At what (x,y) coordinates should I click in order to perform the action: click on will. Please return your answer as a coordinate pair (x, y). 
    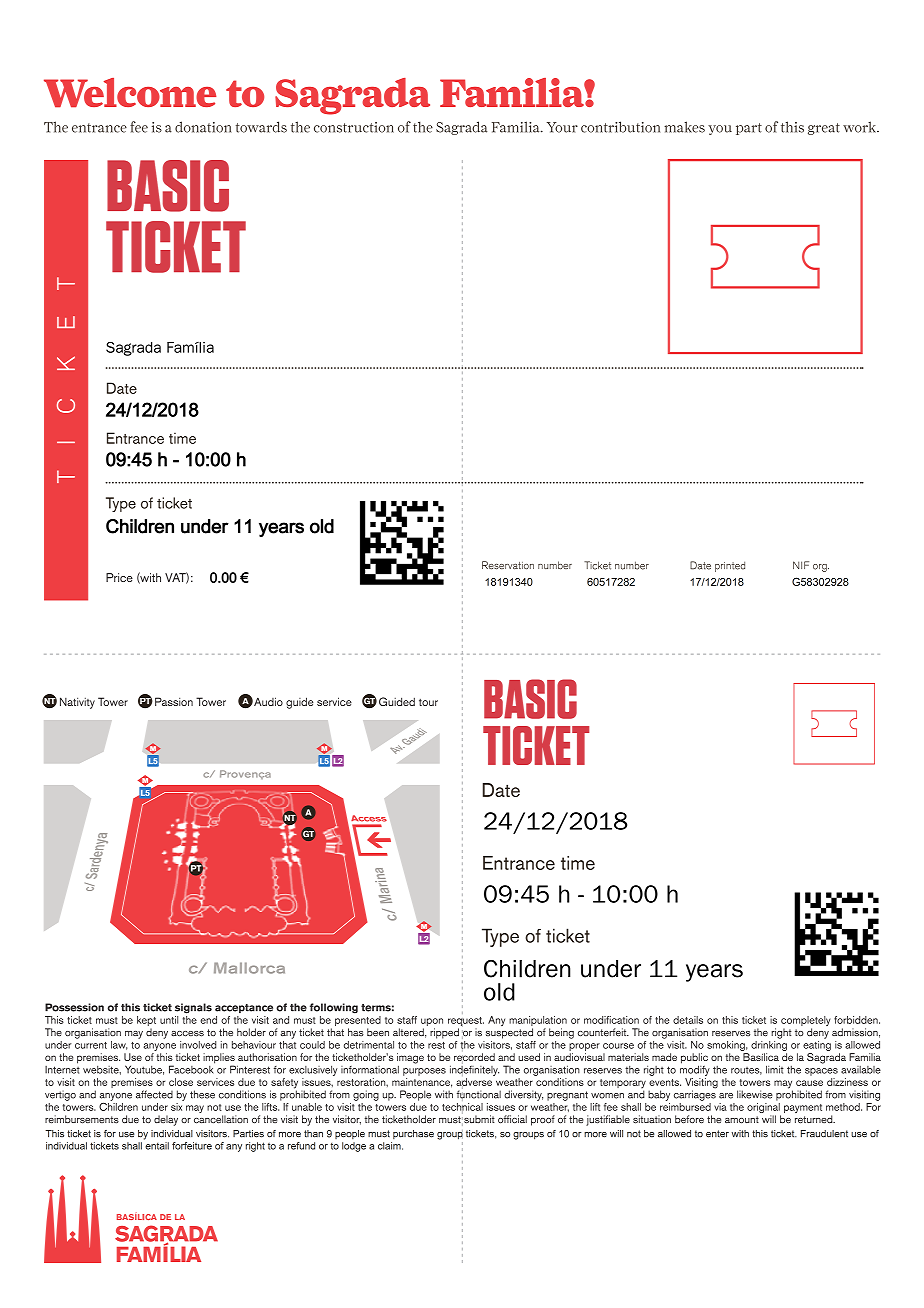
    Looking at the image, I should click on (616, 1133).
